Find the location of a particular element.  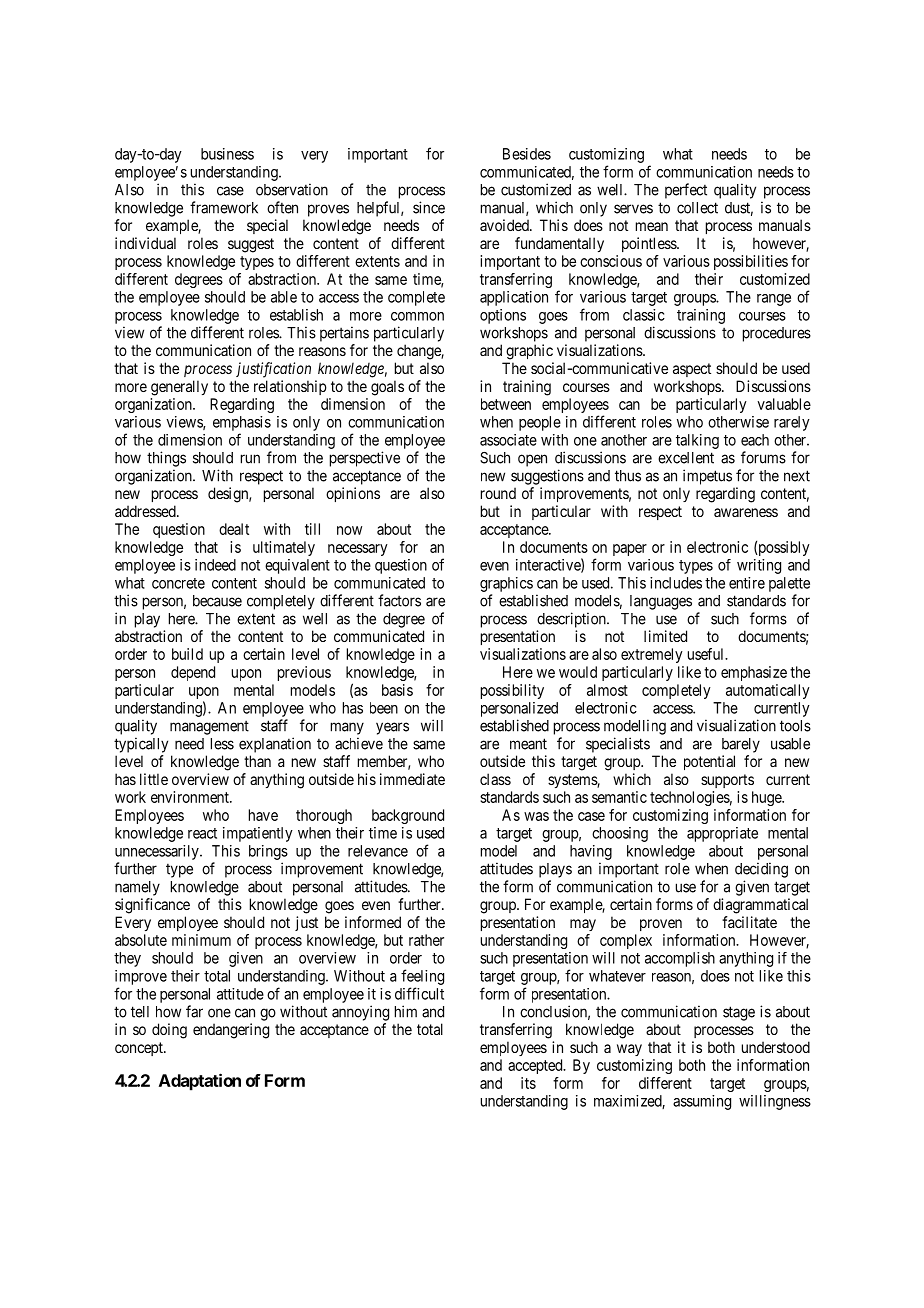

business is located at coordinates (227, 154).
